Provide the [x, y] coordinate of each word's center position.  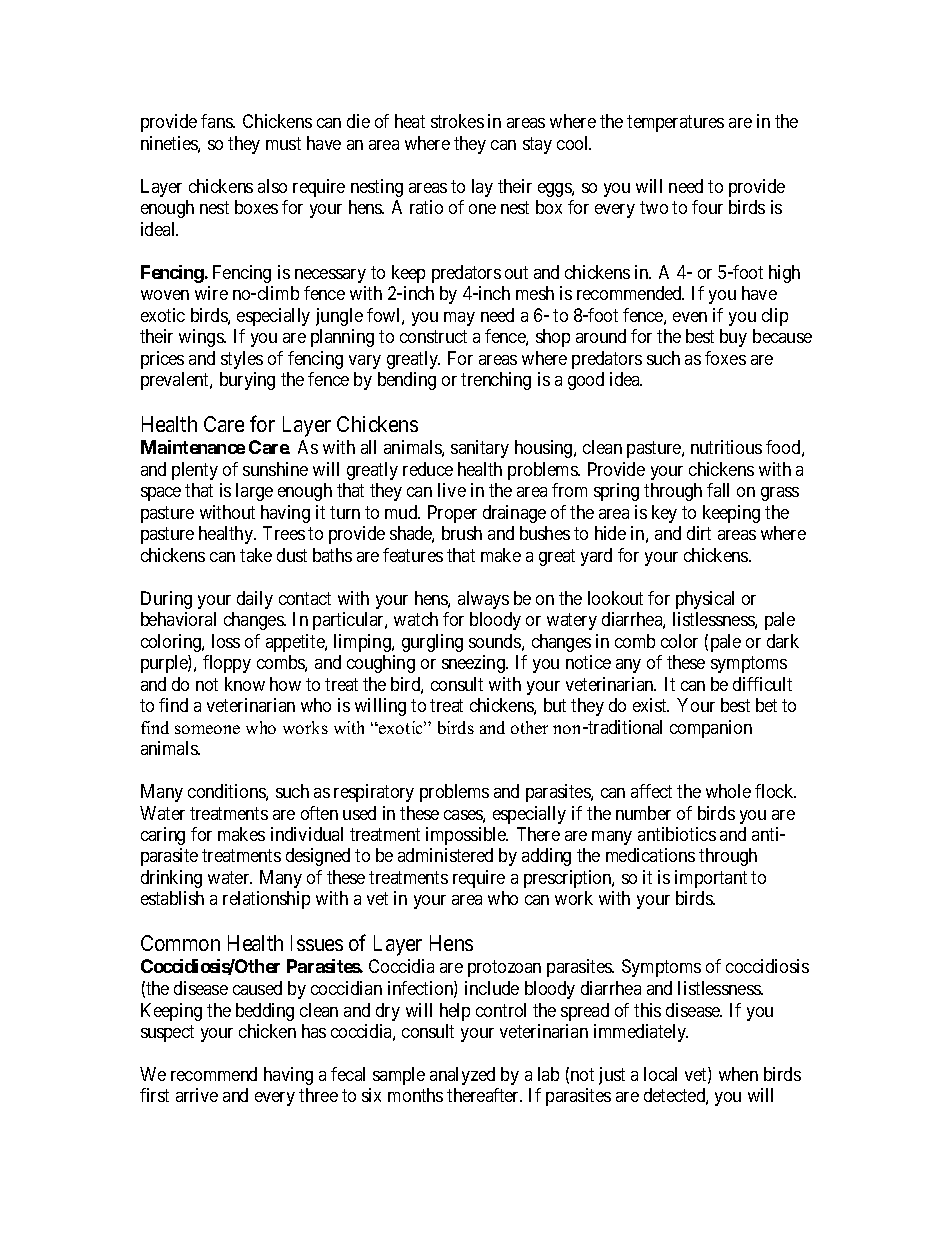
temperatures [675, 124]
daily [255, 600]
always [483, 600]
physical [705, 600]
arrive [197, 1095]
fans [217, 121]
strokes [457, 121]
